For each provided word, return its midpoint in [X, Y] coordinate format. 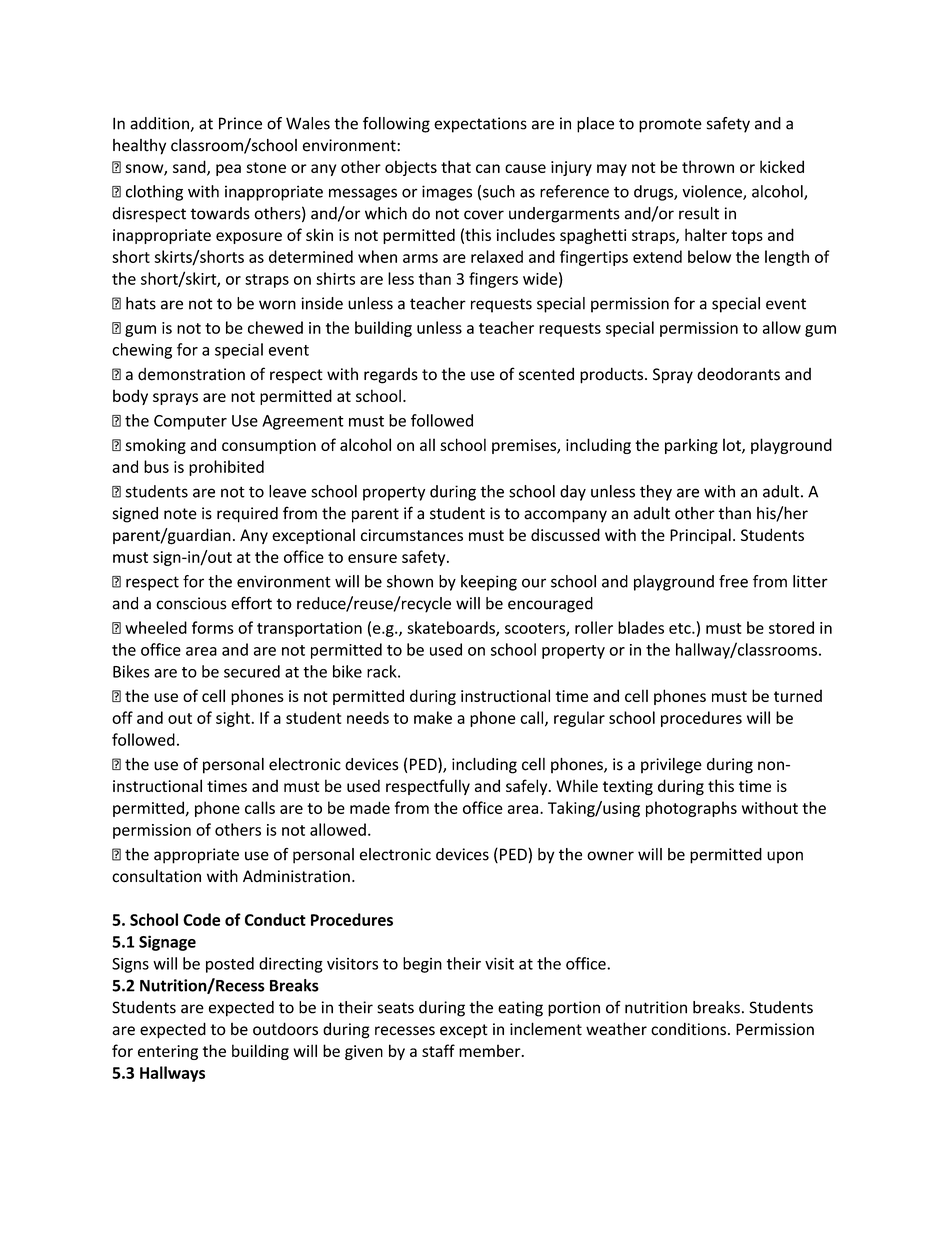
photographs [691, 809]
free [733, 581]
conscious [191, 603]
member [491, 1050]
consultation [156, 876]
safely [528, 787]
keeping [489, 583]
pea [228, 170]
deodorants [738, 374]
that [456, 166]
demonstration [191, 374]
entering [168, 1052]
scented [546, 374]
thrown [708, 166]
